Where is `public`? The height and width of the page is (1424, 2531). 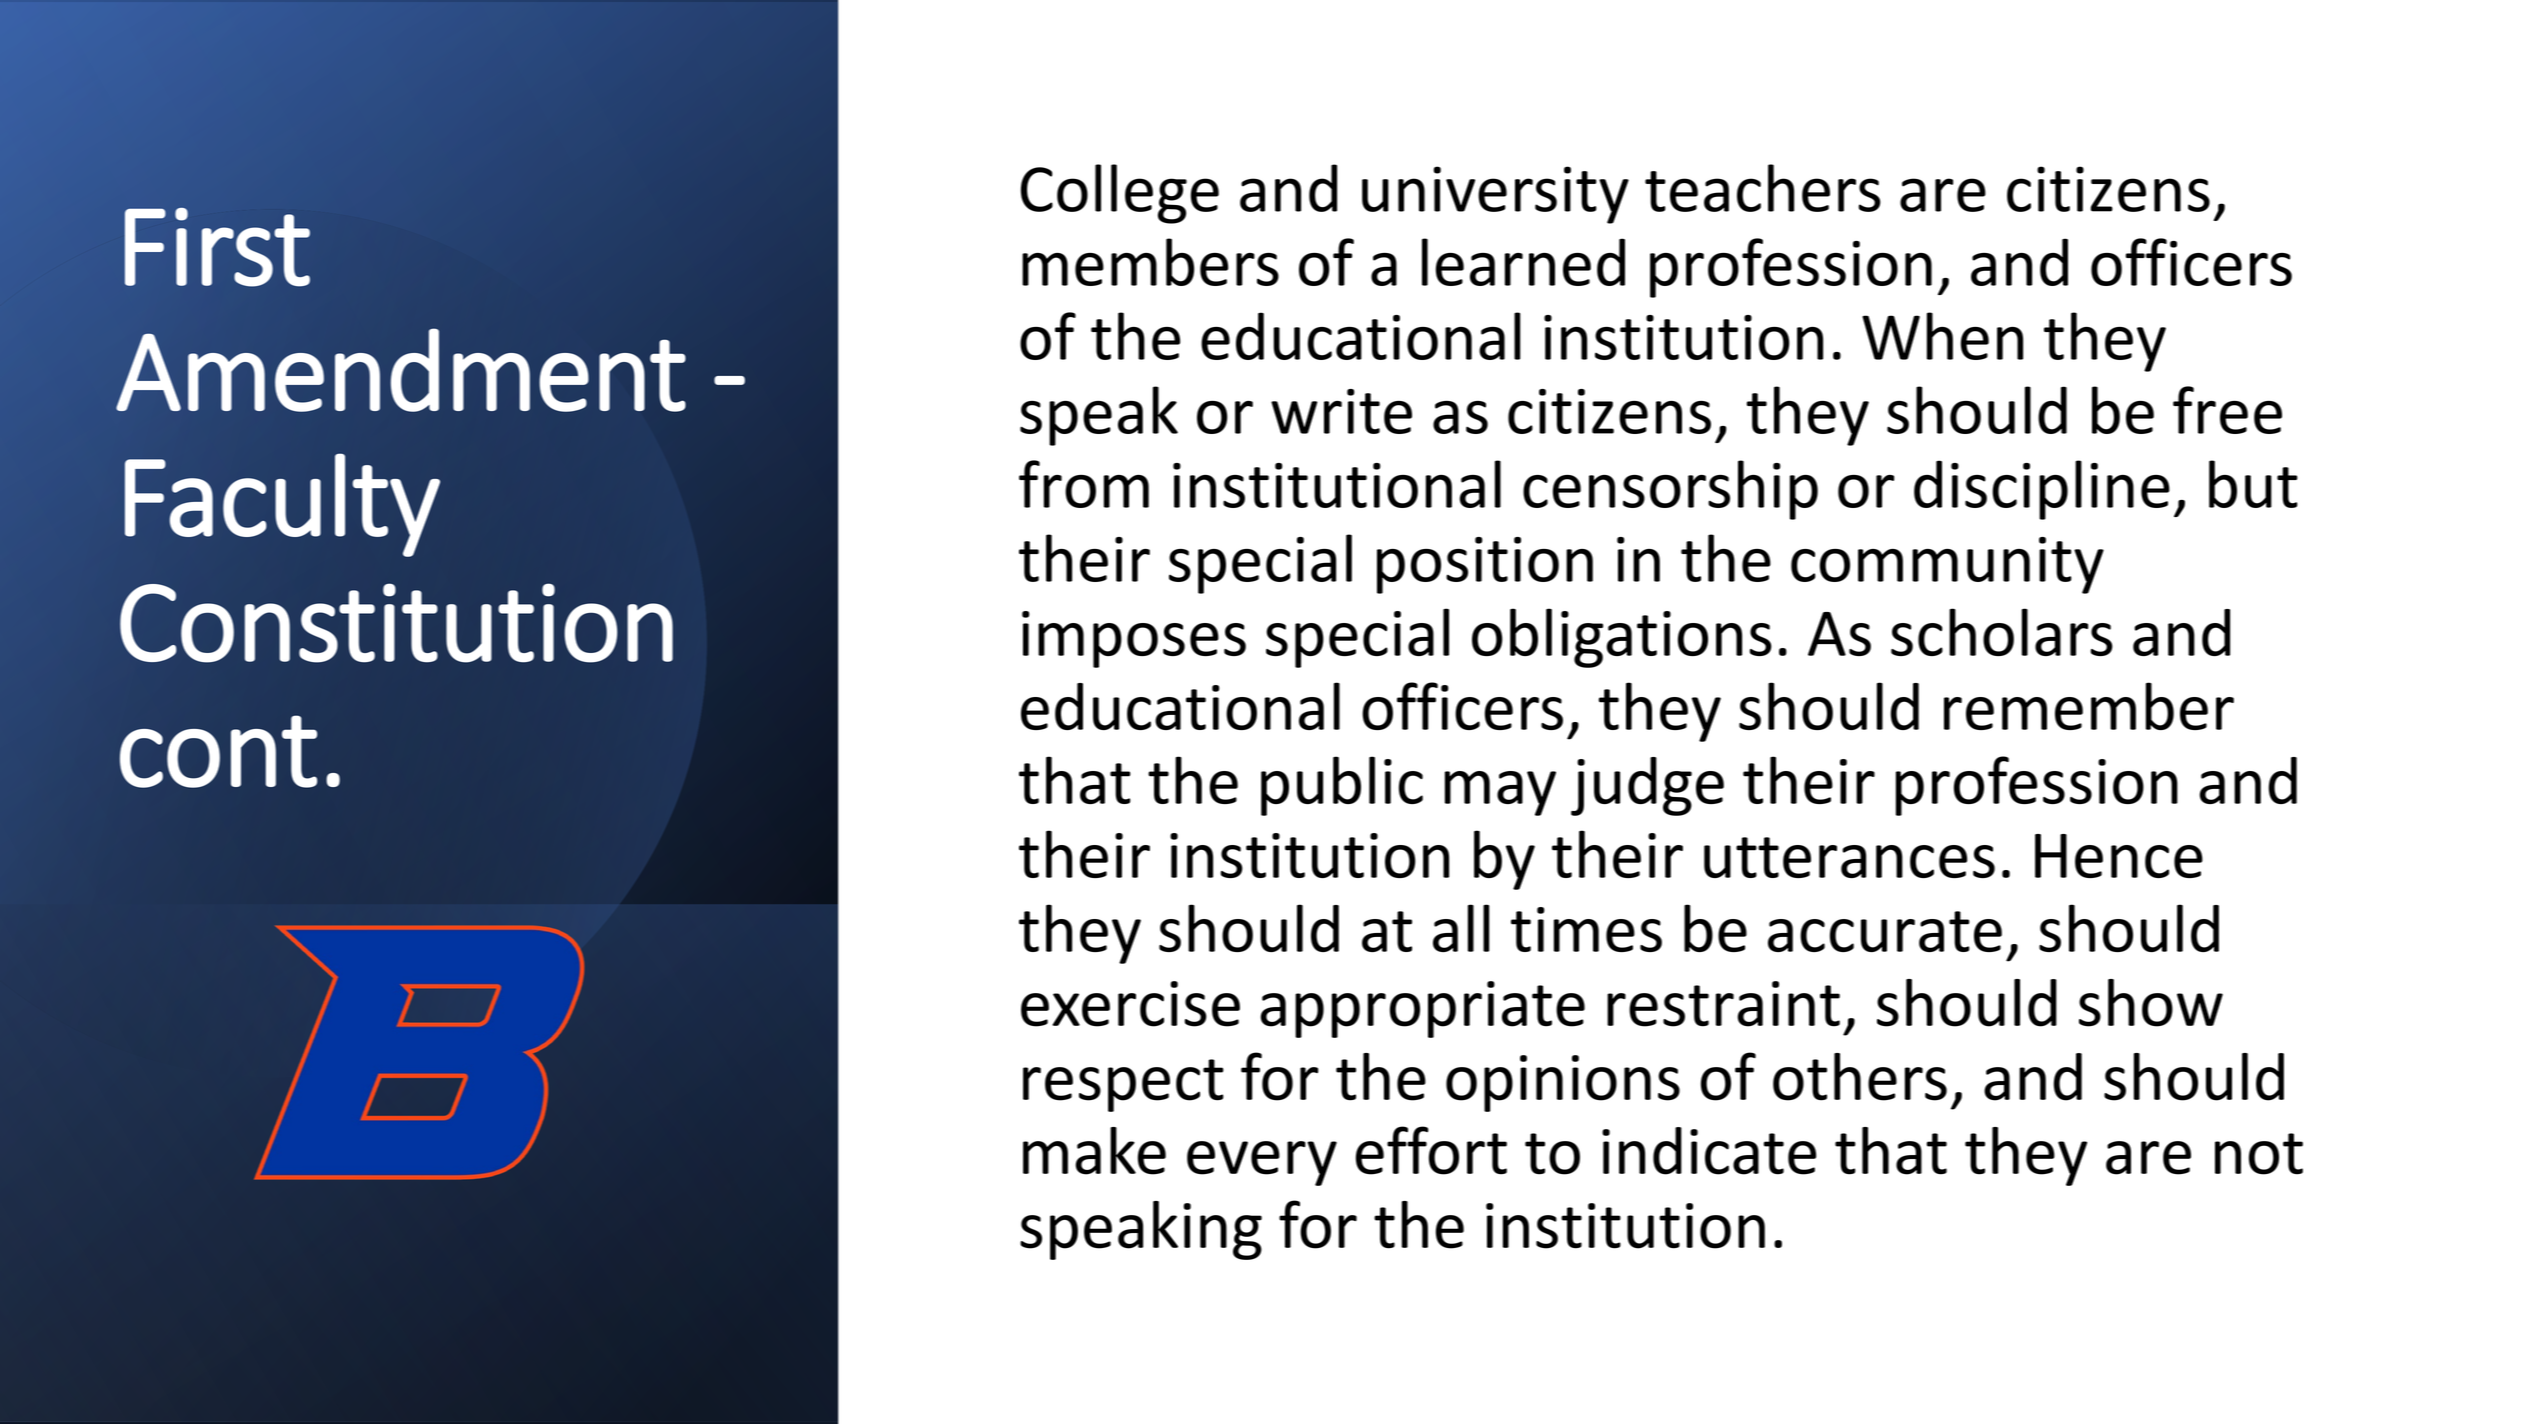 public is located at coordinates (1342, 786).
